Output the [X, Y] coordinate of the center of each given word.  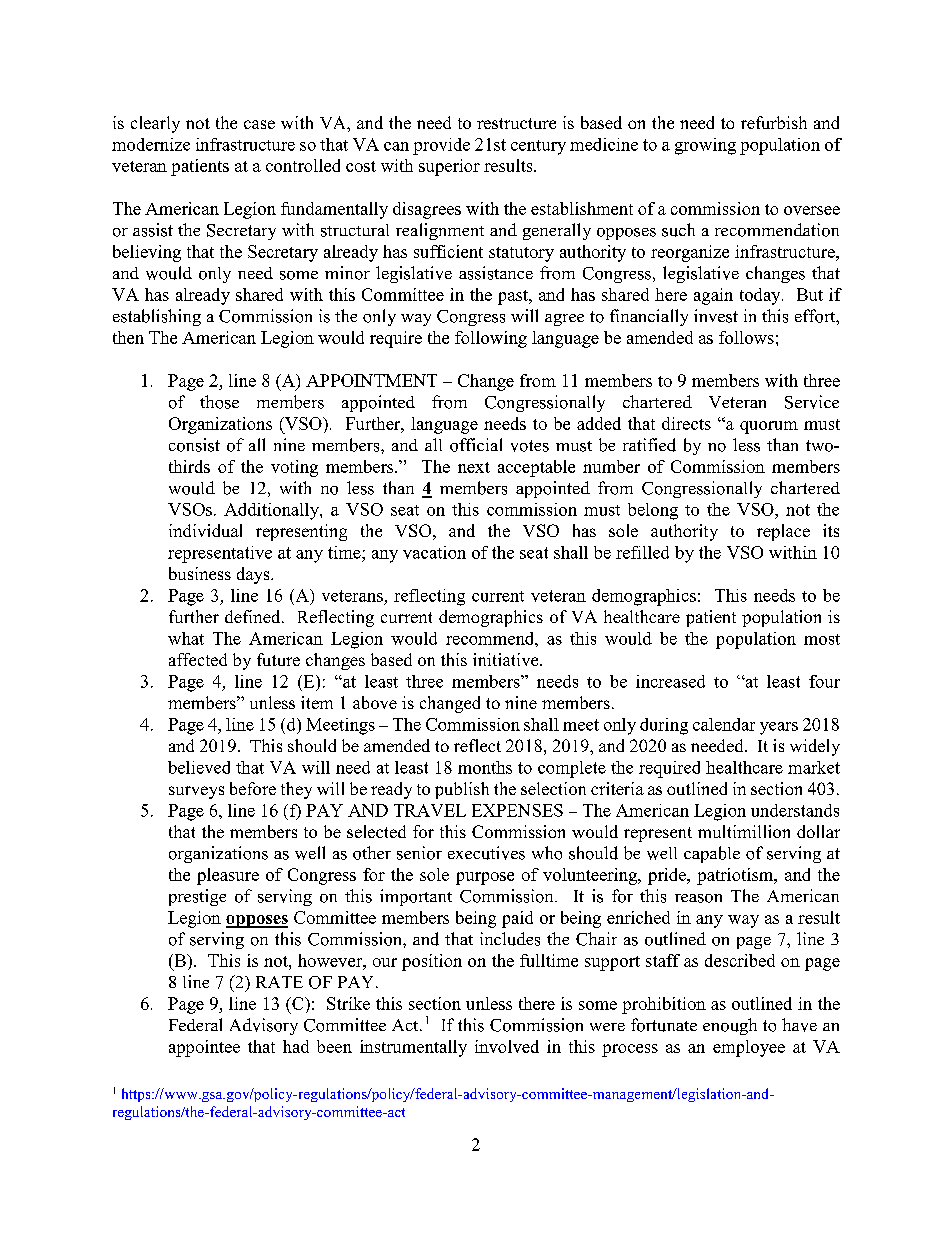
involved [507, 1046]
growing [705, 146]
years [779, 728]
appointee [204, 1048]
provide [441, 146]
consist [194, 445]
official [476, 445]
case [259, 124]
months [485, 767]
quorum [769, 427]
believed [199, 767]
